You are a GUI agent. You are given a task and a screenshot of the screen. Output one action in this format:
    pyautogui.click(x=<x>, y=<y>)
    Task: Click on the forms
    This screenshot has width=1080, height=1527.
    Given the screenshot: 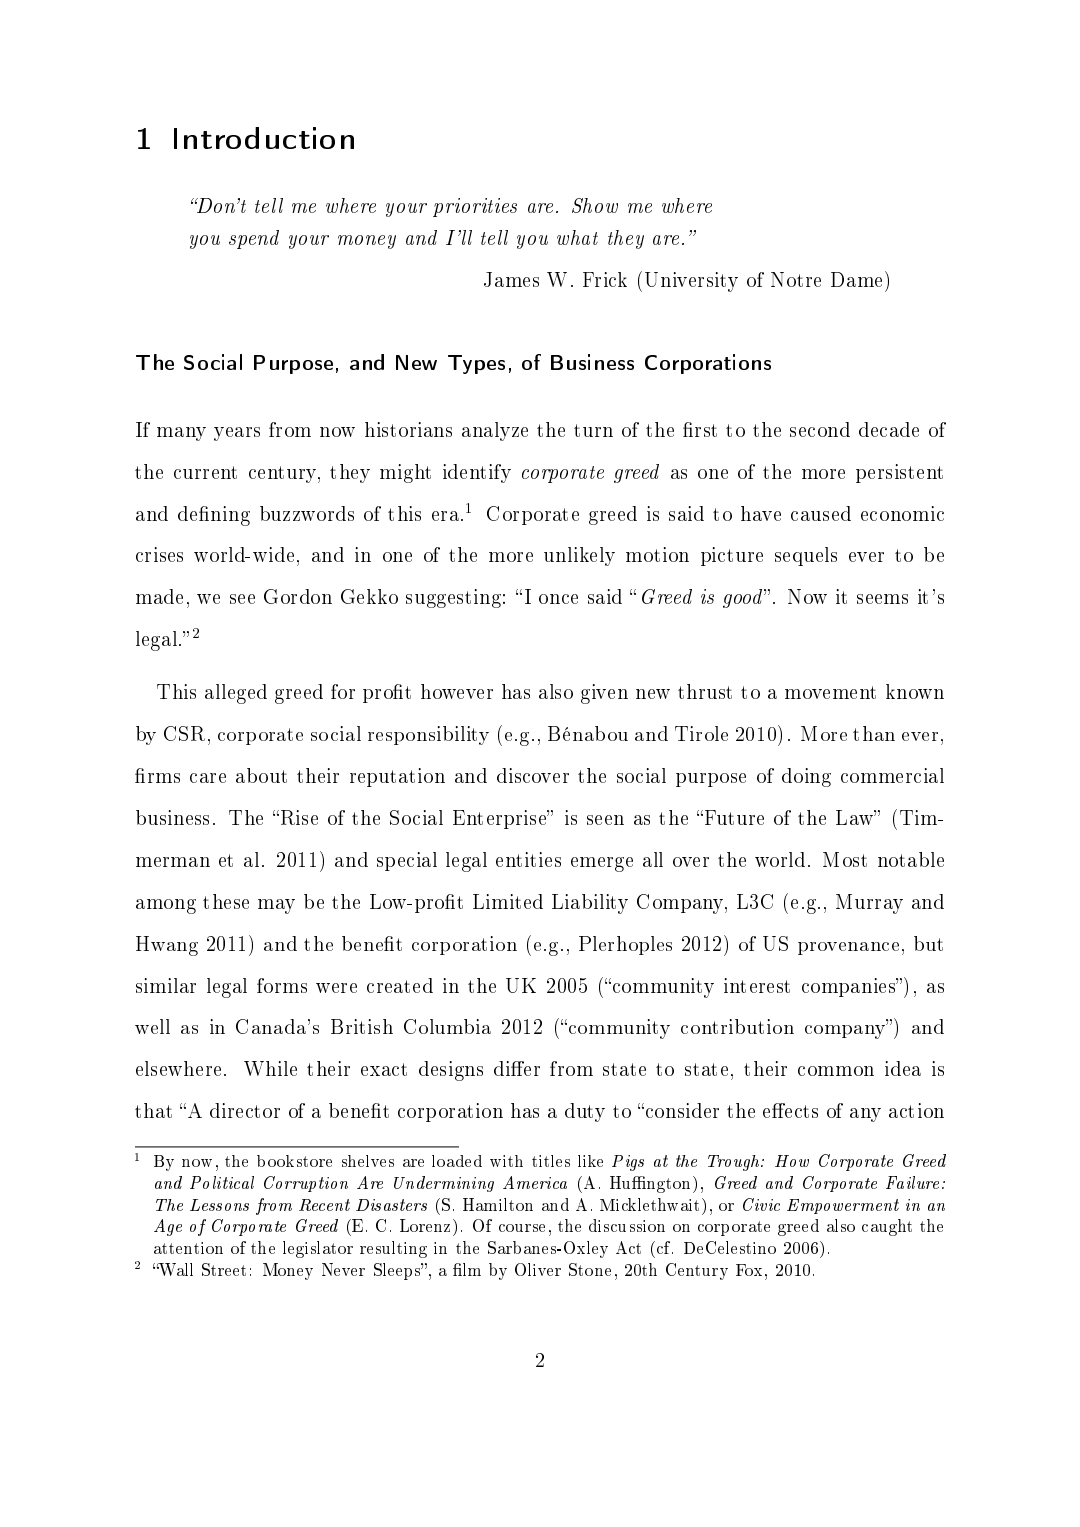 What is the action you would take?
    pyautogui.click(x=282, y=985)
